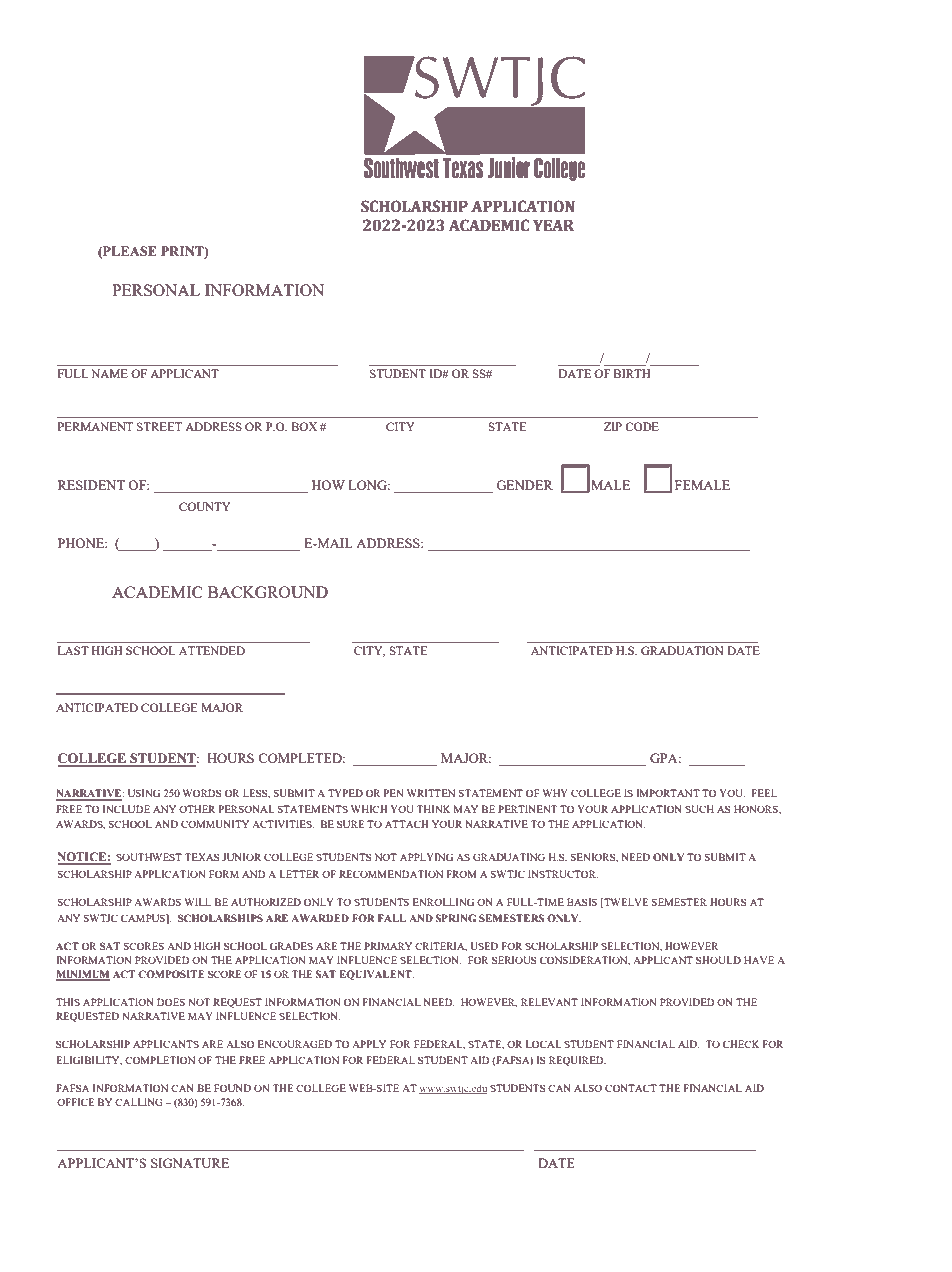  What do you see at coordinates (82, 543) in the document?
I see `PHONE` at bounding box center [82, 543].
